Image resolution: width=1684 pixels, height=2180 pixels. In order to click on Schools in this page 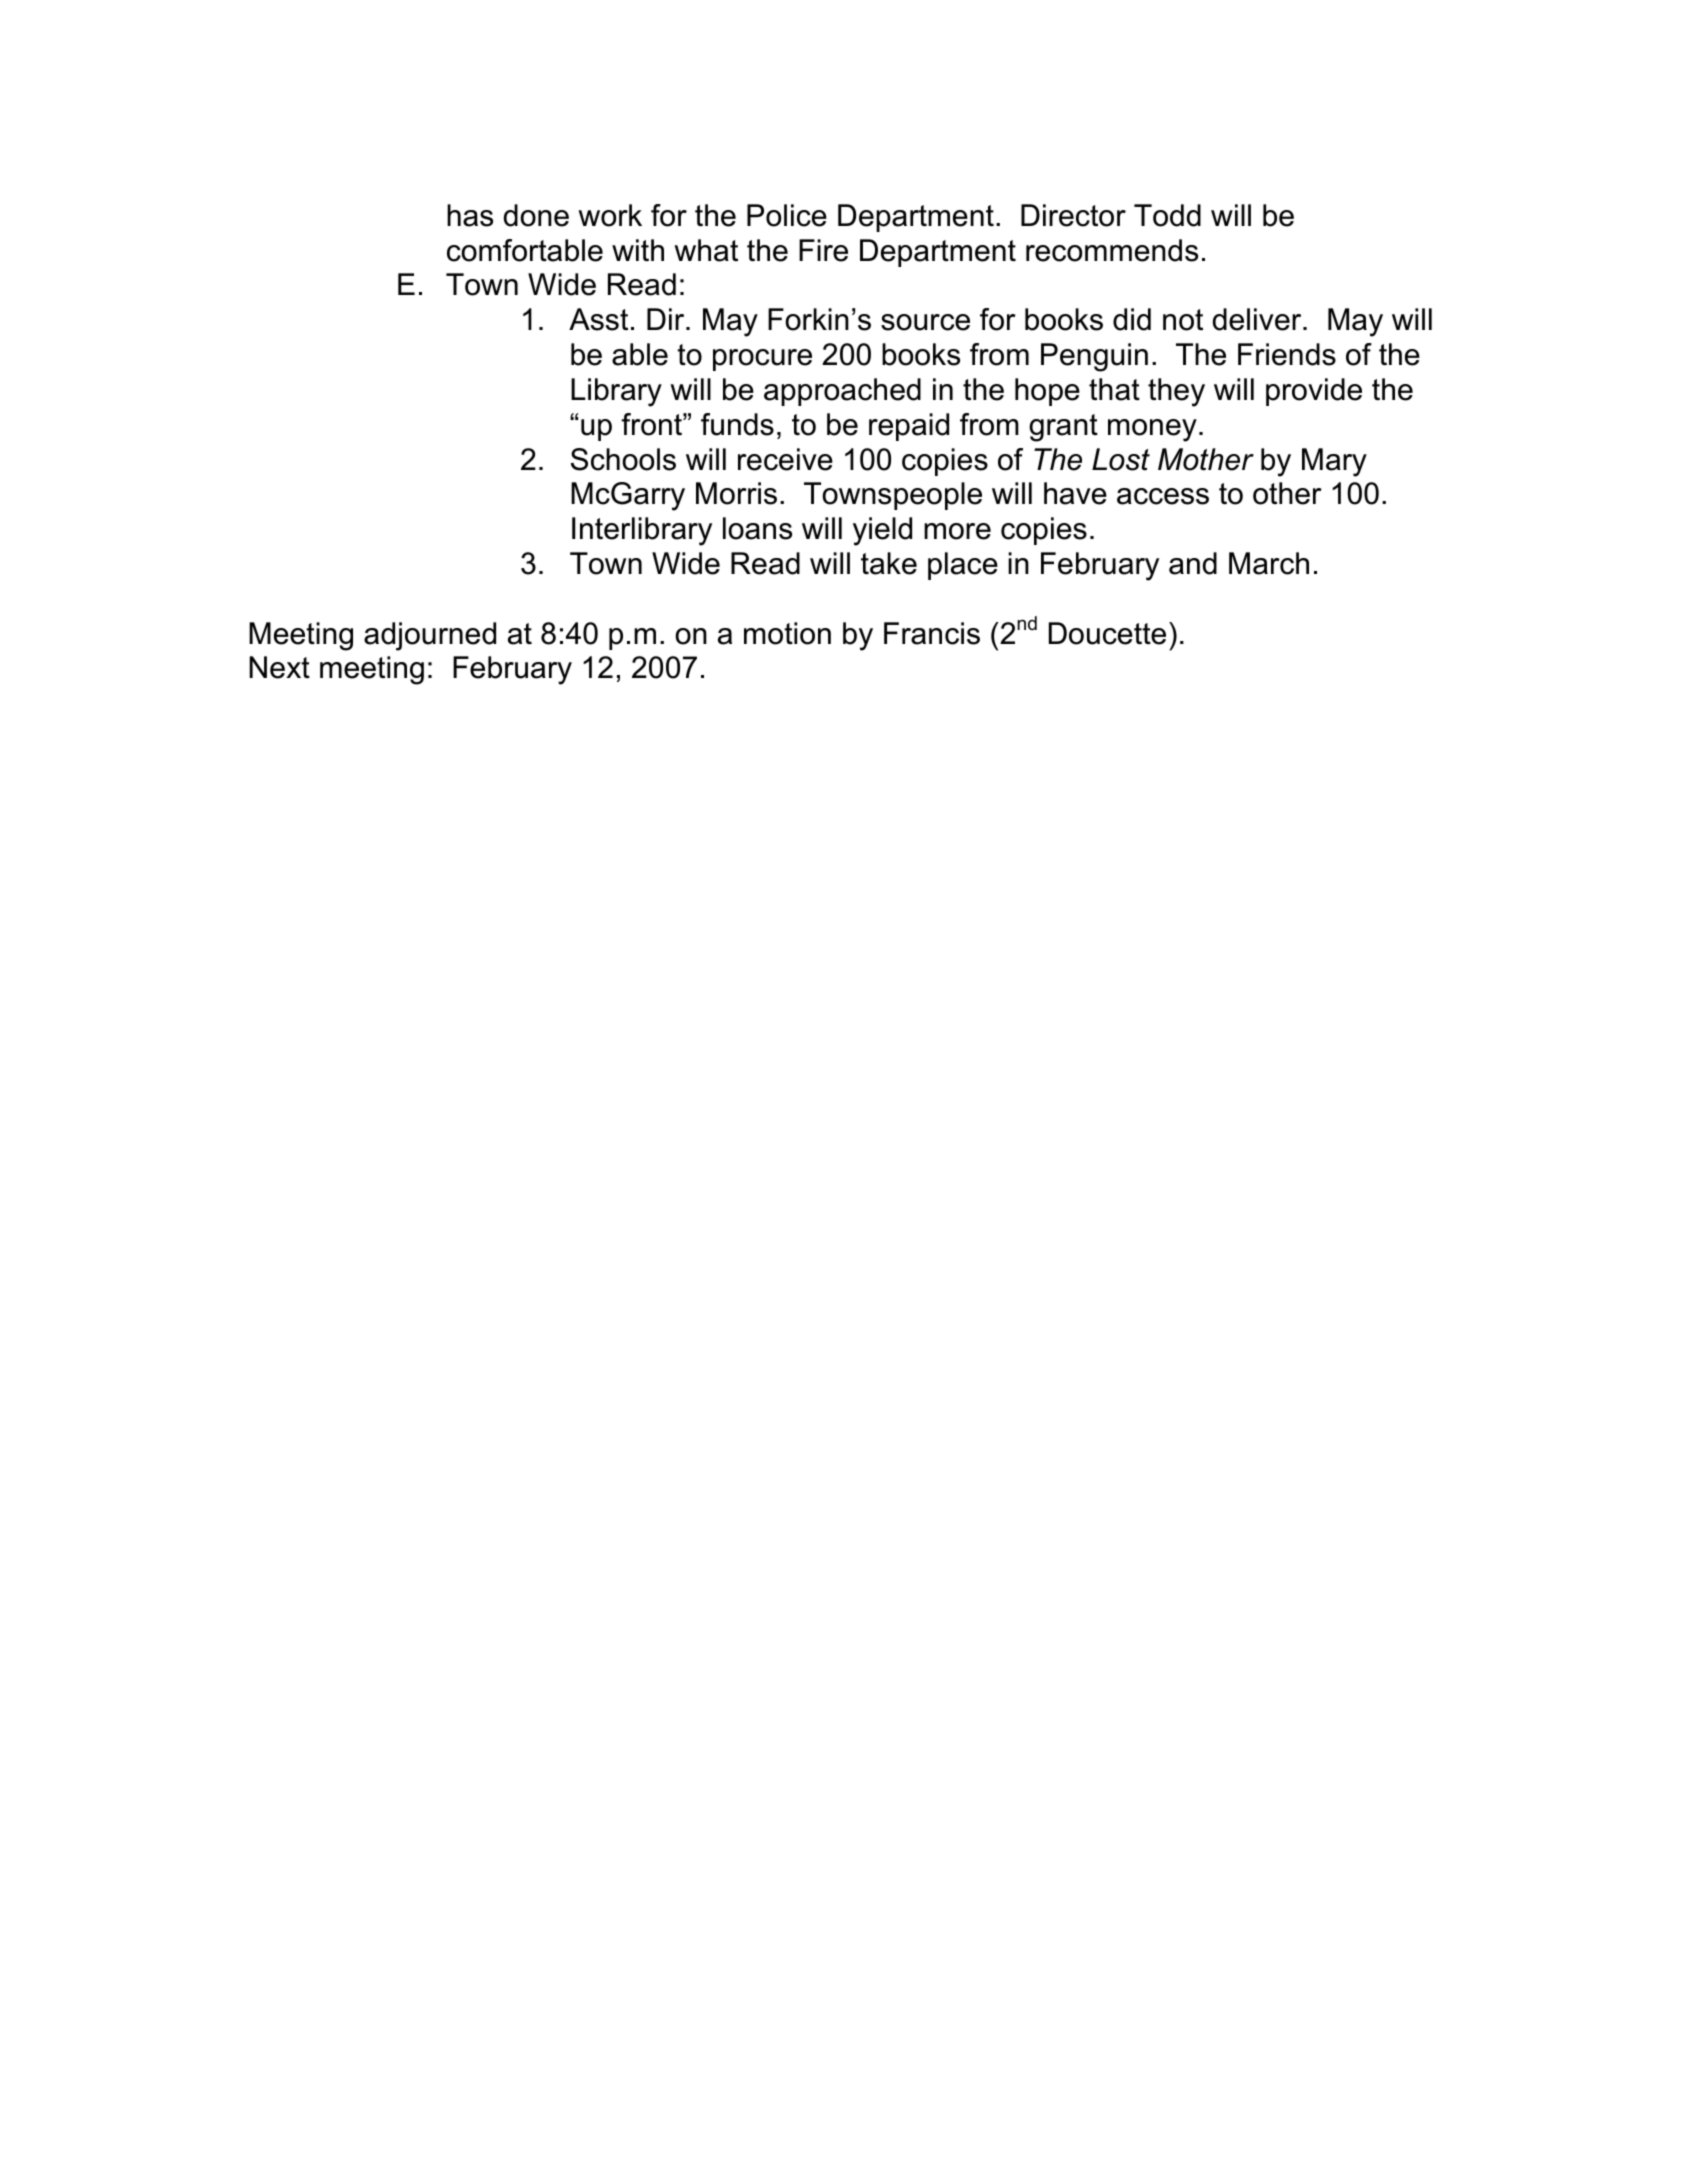, I will do `click(623, 459)`.
